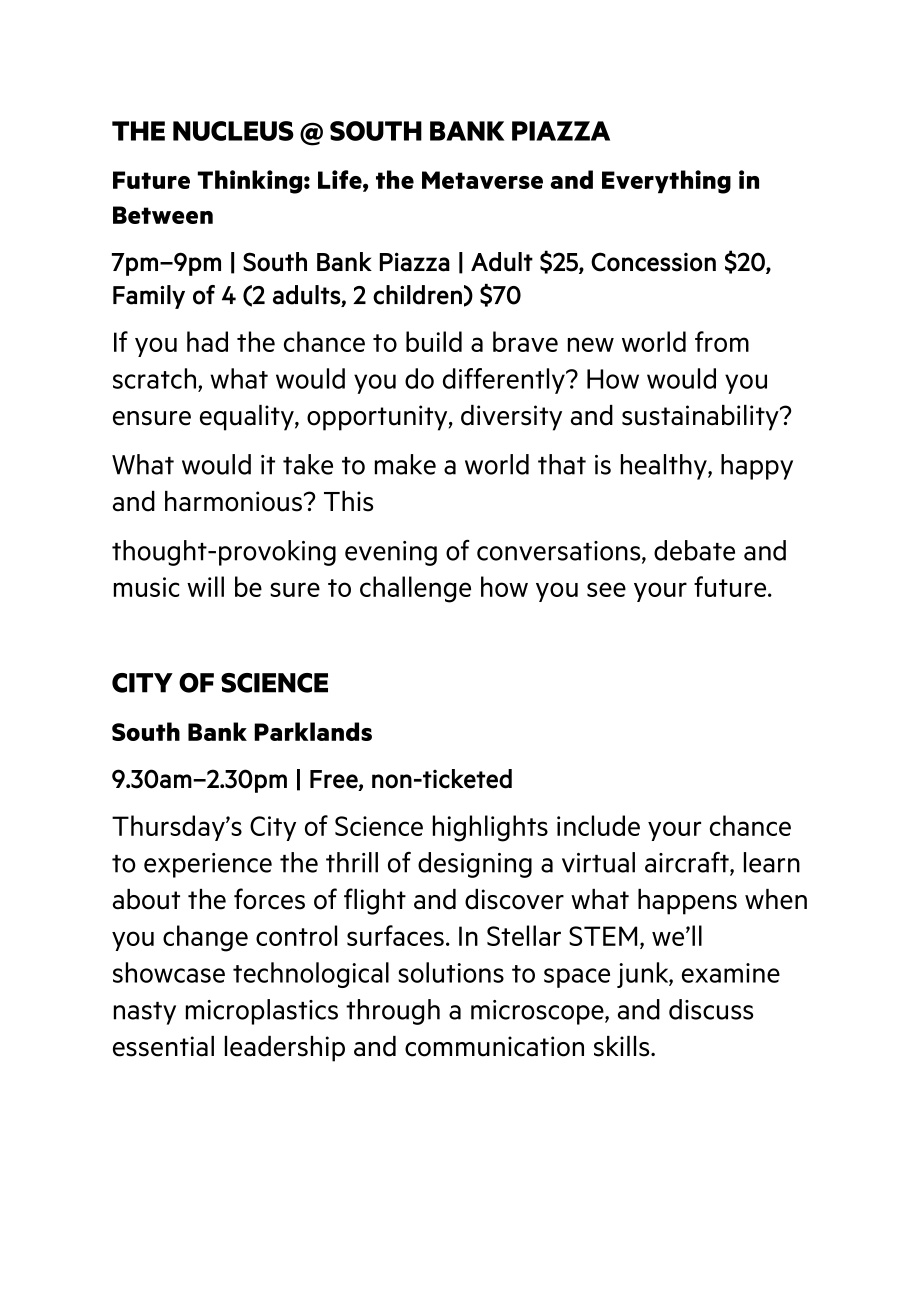 This page has width=924, height=1308. Describe the element at coordinates (694, 550) in the page. I see `debate` at that location.
